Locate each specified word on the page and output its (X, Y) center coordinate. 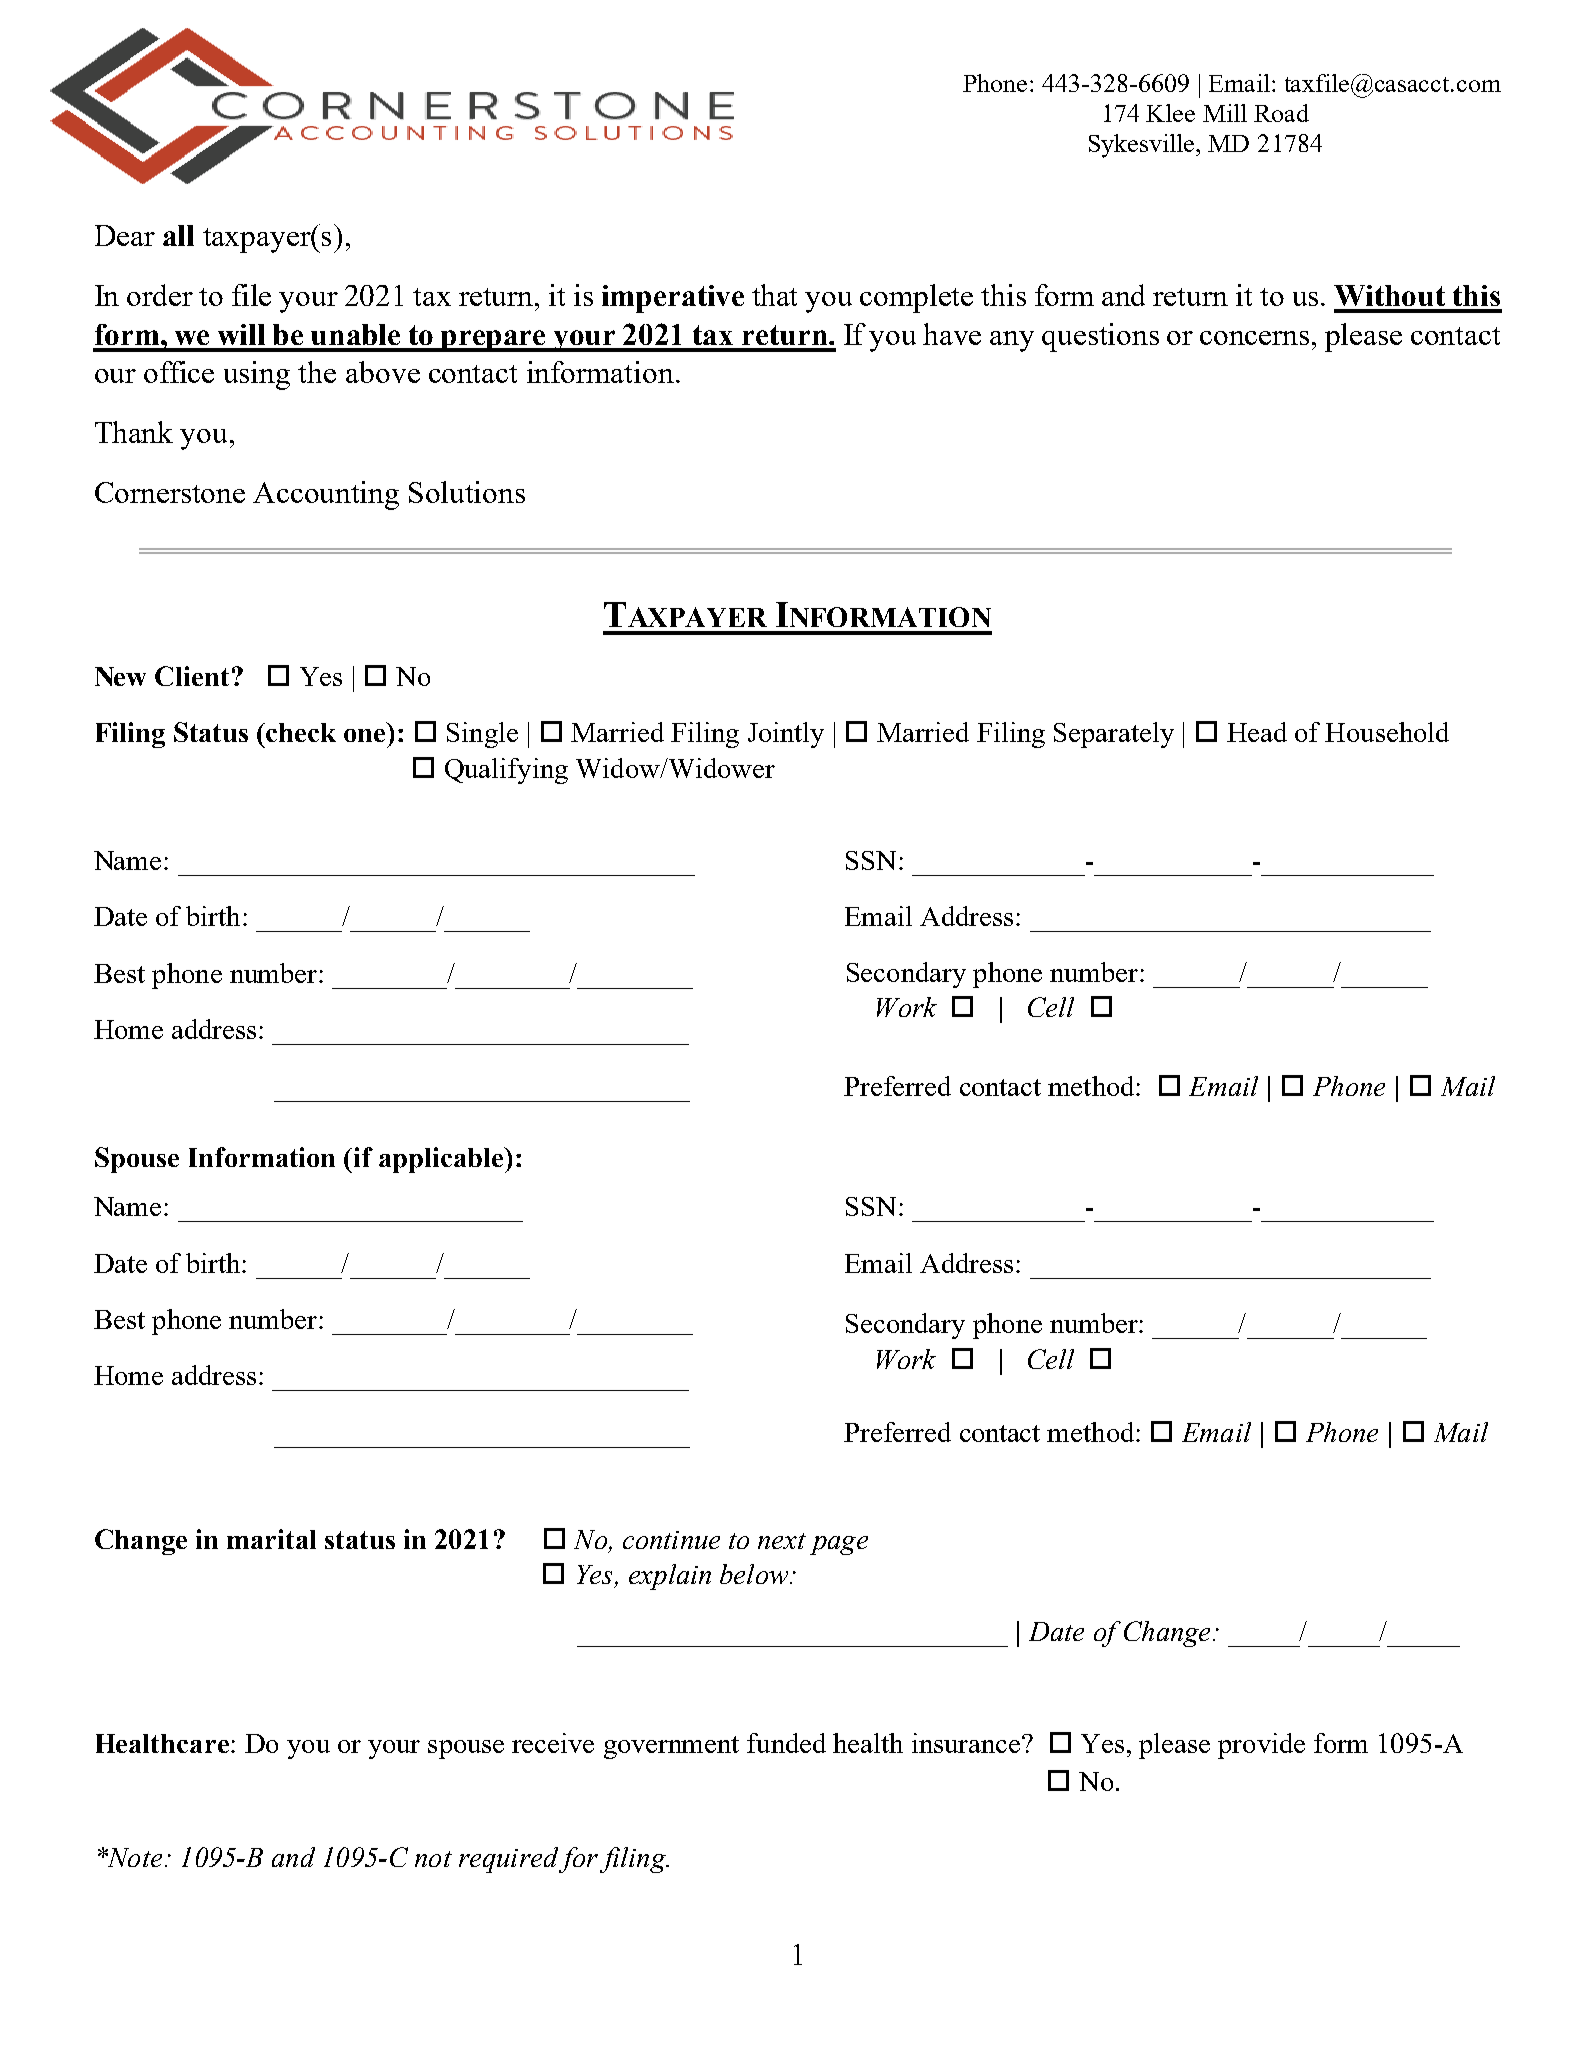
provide (1261, 1746)
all (178, 235)
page (839, 1545)
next (782, 1541)
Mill (1225, 113)
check (301, 732)
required (508, 1860)
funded (786, 1743)
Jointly (786, 735)
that (774, 295)
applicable (442, 1160)
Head (1257, 732)
